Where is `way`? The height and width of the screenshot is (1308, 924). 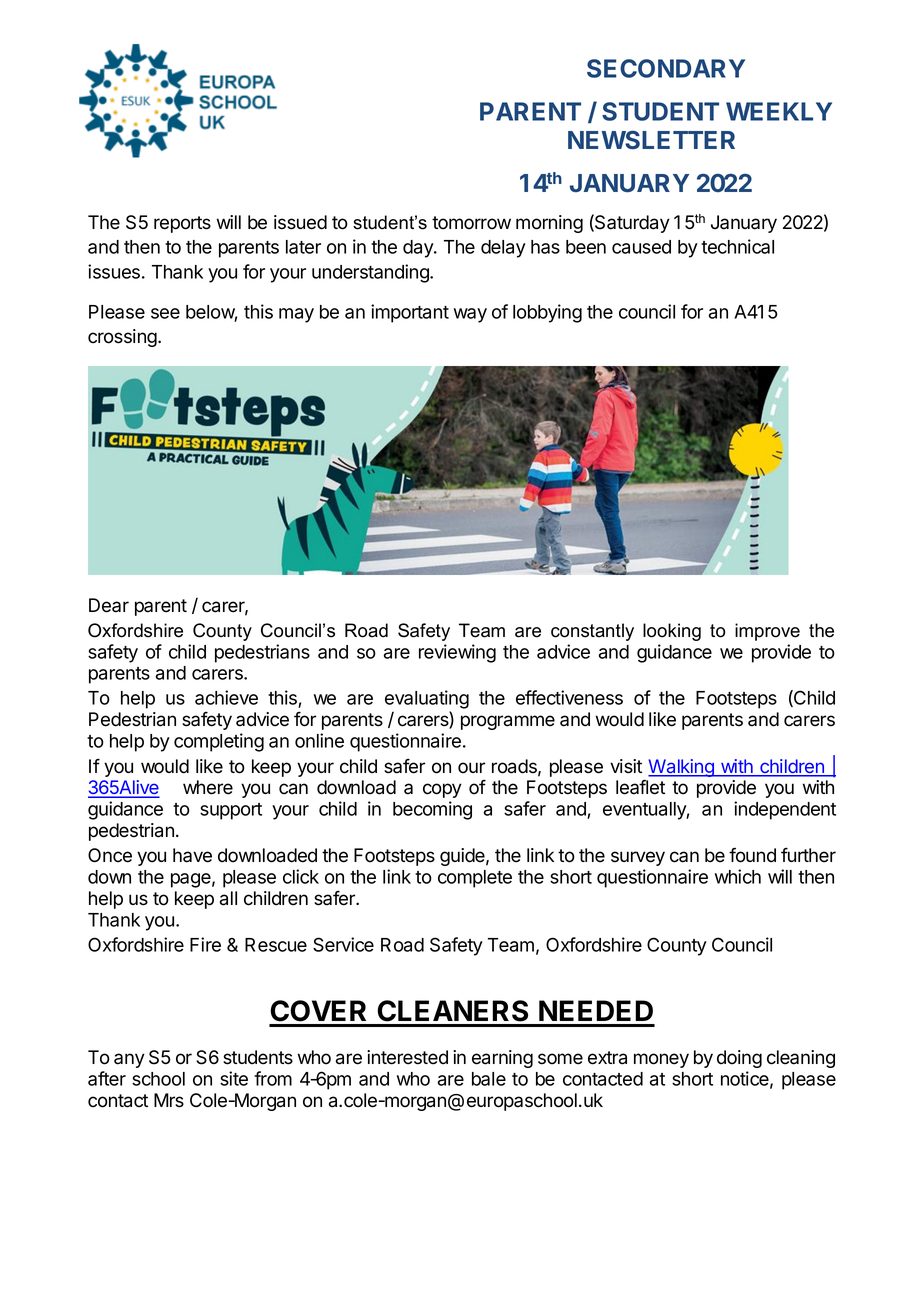 way is located at coordinates (470, 315).
